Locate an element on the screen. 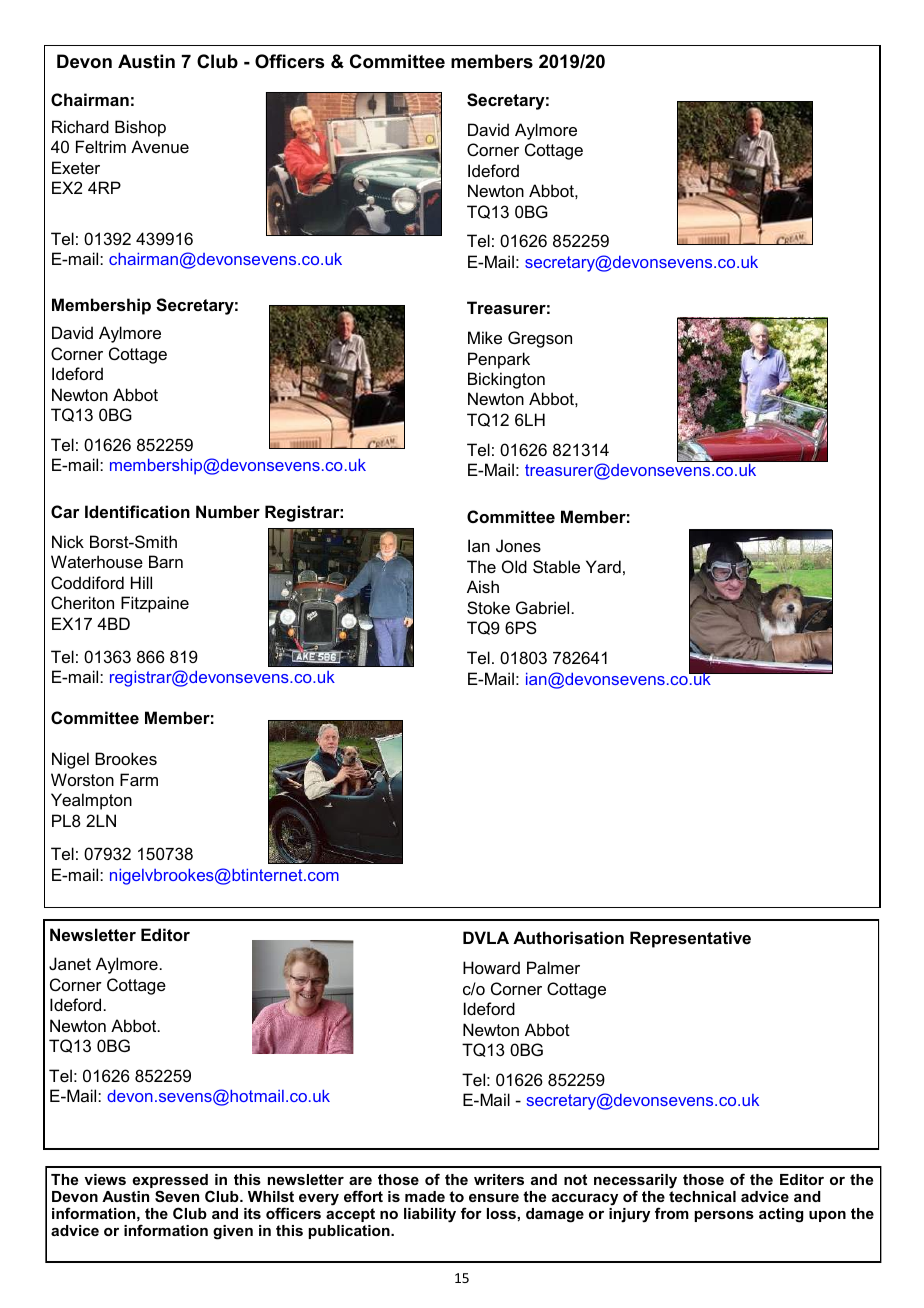 The height and width of the screenshot is (1308, 924). persons is located at coordinates (724, 1216).
